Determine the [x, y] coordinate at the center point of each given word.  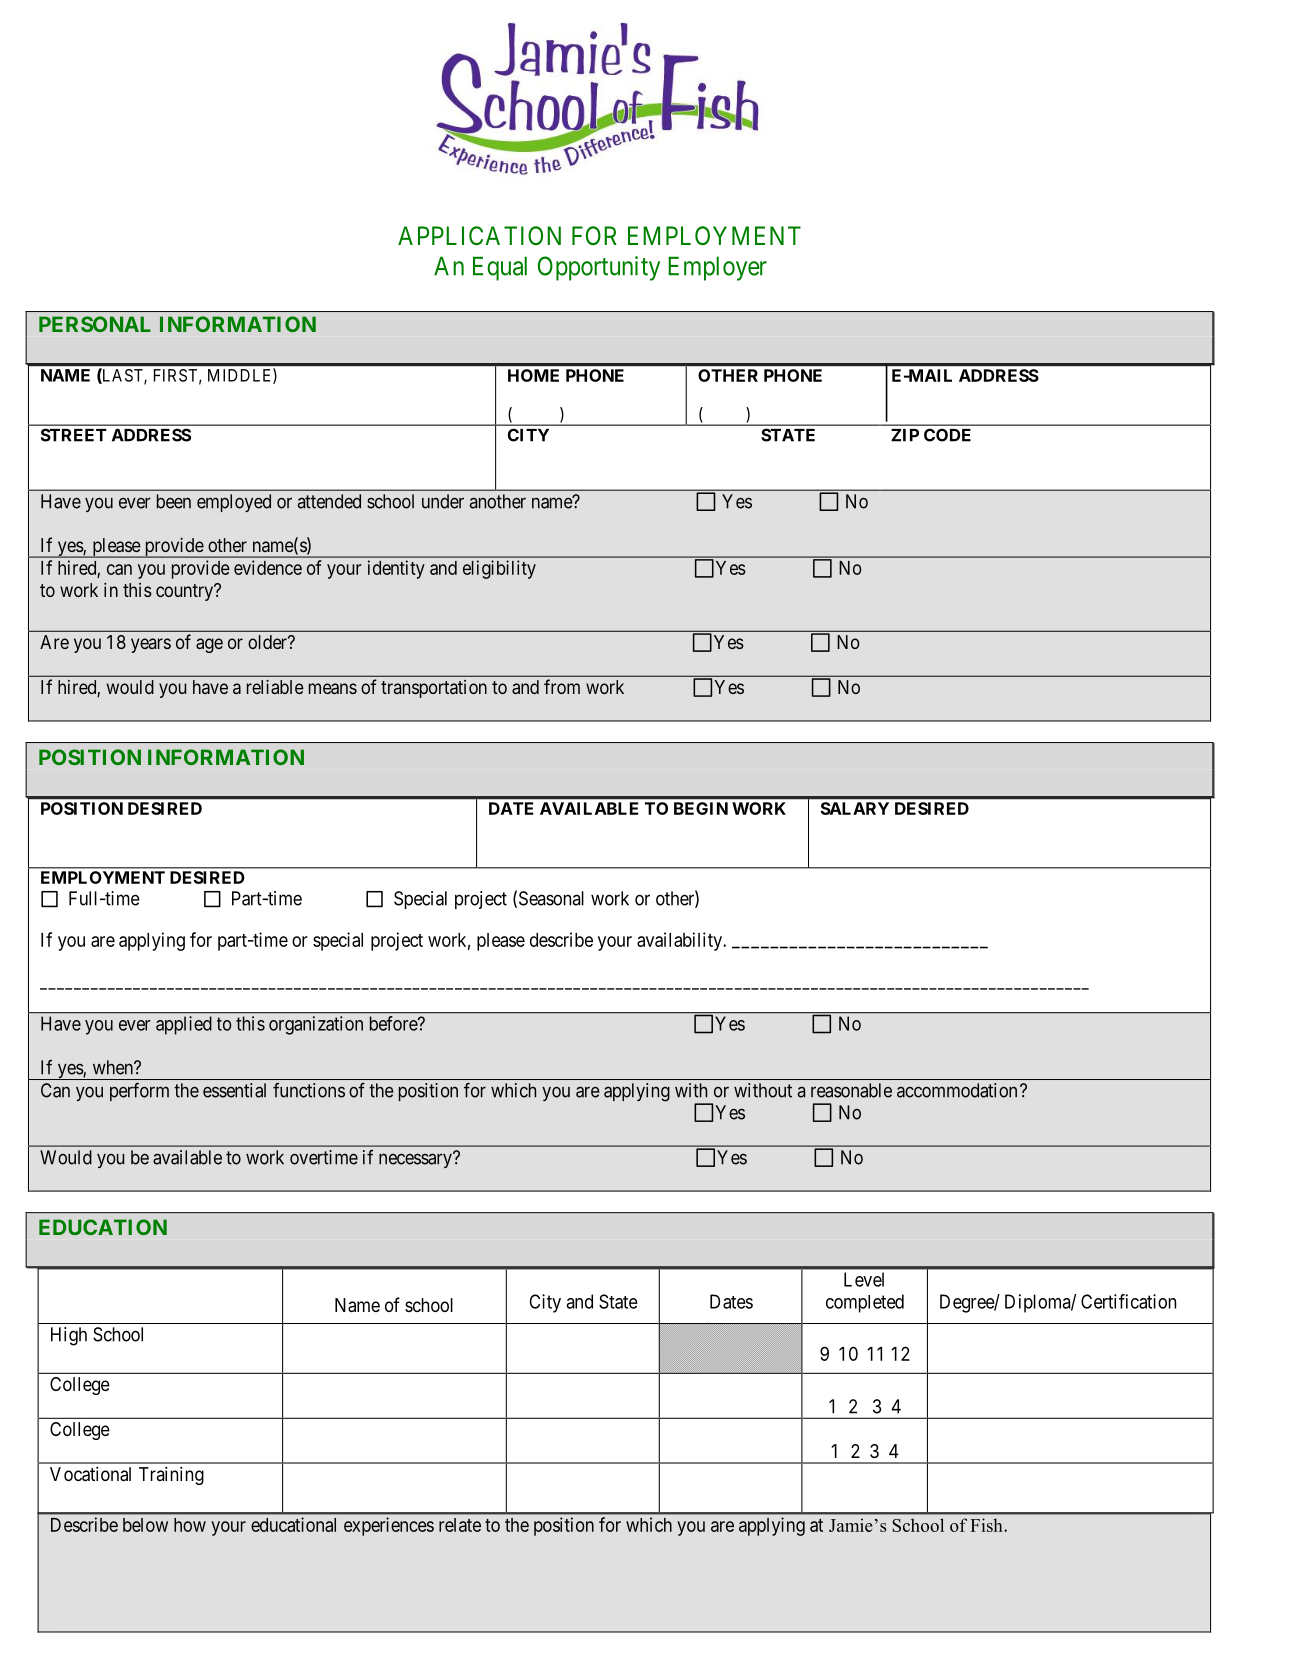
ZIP [905, 435]
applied [184, 1025]
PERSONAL [95, 324]
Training [171, 1475]
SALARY [855, 808]
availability [681, 941]
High [69, 1336]
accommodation [957, 1090]
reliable [275, 687]
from [562, 686]
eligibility [499, 569]
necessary [416, 1160]
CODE [947, 435]
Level [864, 1279]
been [174, 501]
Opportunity [599, 268]
